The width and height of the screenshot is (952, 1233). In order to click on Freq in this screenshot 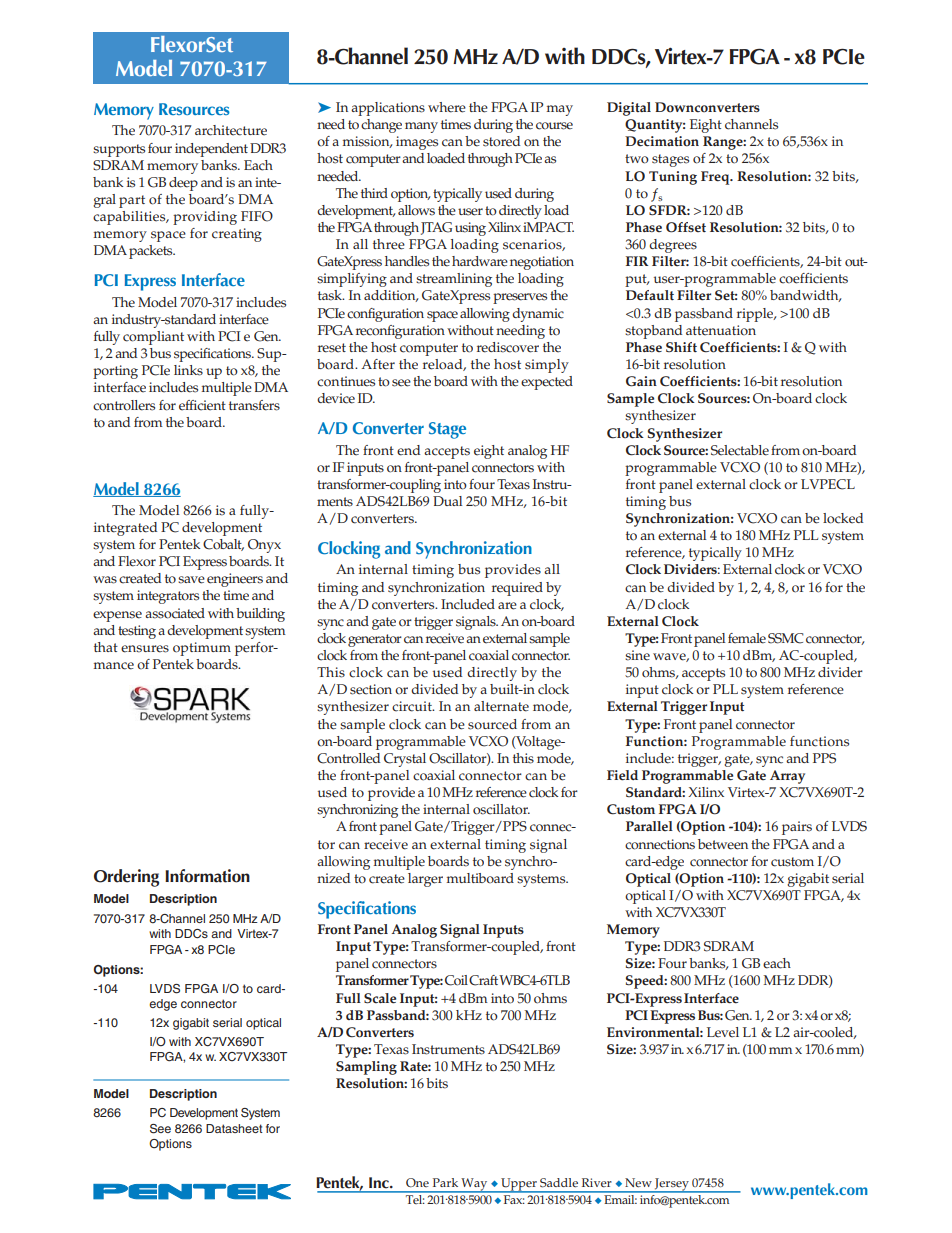, I will do `click(716, 178)`.
